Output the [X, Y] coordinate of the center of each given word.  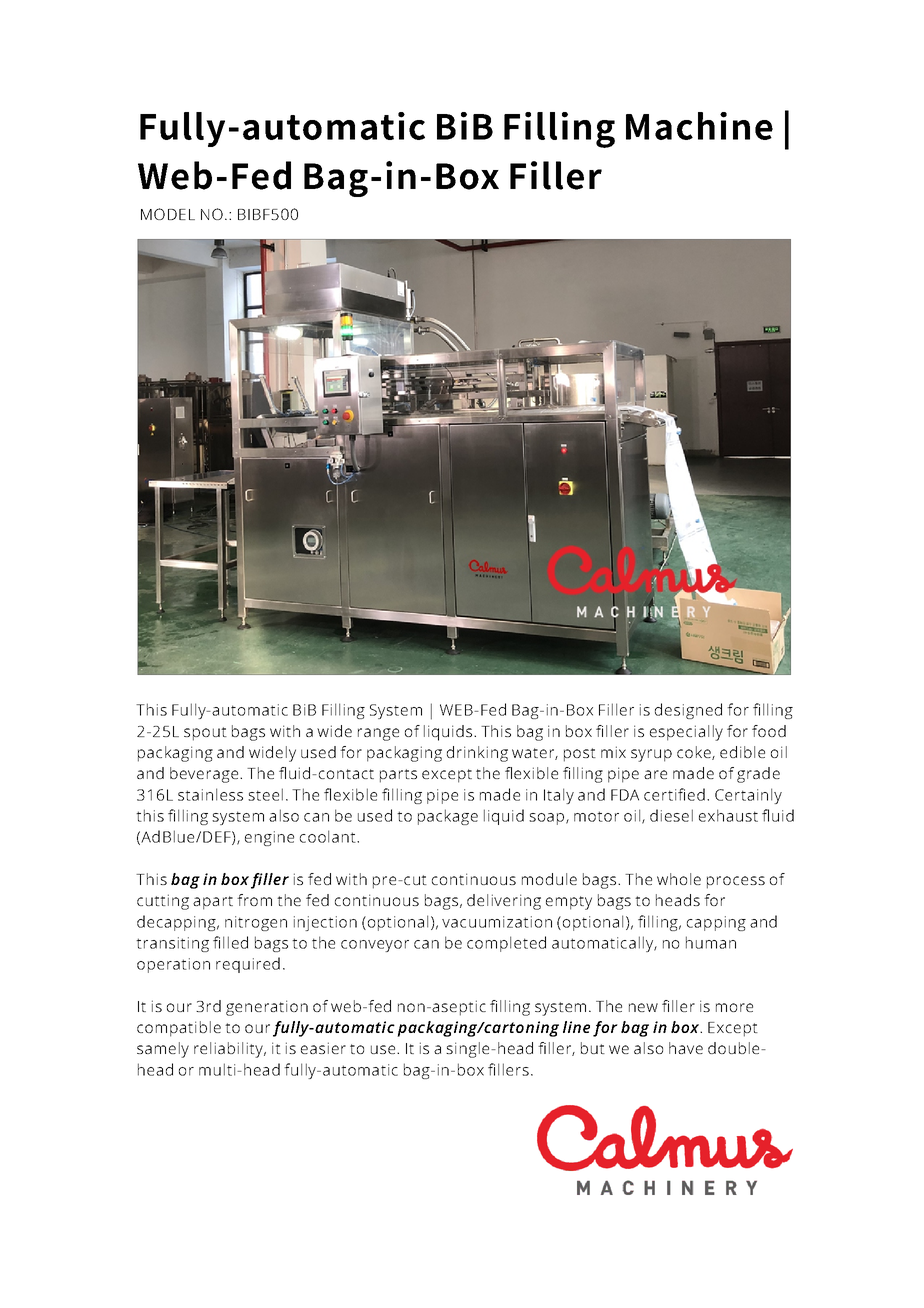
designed [688, 711]
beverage [204, 775]
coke [695, 753]
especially [686, 733]
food [769, 731]
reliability [229, 1050]
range [378, 734]
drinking [477, 754]
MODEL [168, 214]
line [576, 1027]
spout [205, 734]
